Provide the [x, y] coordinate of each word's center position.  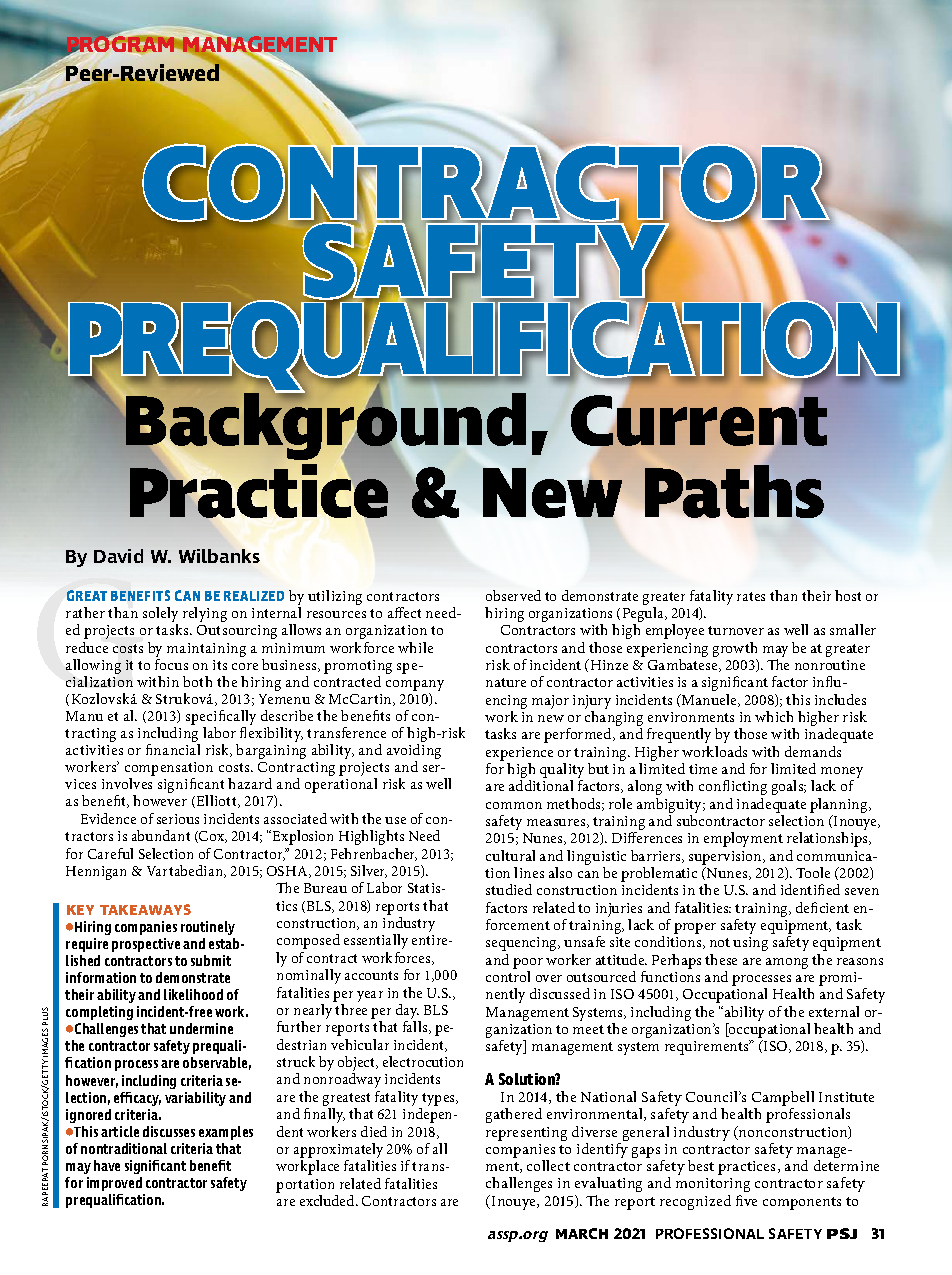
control [508, 976]
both [197, 681]
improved [114, 1184]
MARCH [582, 1233]
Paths [734, 491]
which [774, 716]
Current [699, 422]
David [118, 556]
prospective [146, 945]
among [787, 963]
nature [506, 682]
